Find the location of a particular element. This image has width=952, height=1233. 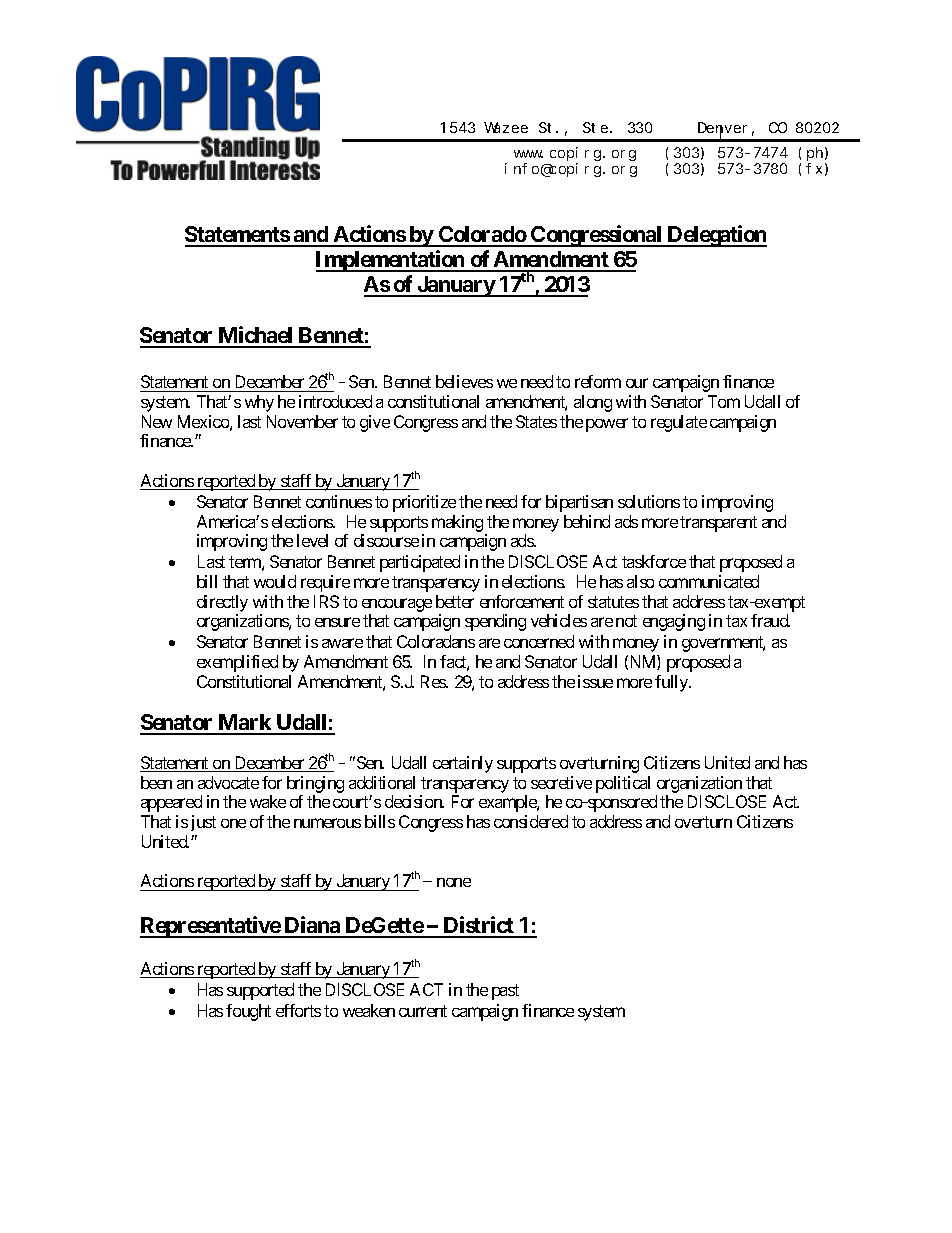

Colorado is located at coordinates (482, 236).
